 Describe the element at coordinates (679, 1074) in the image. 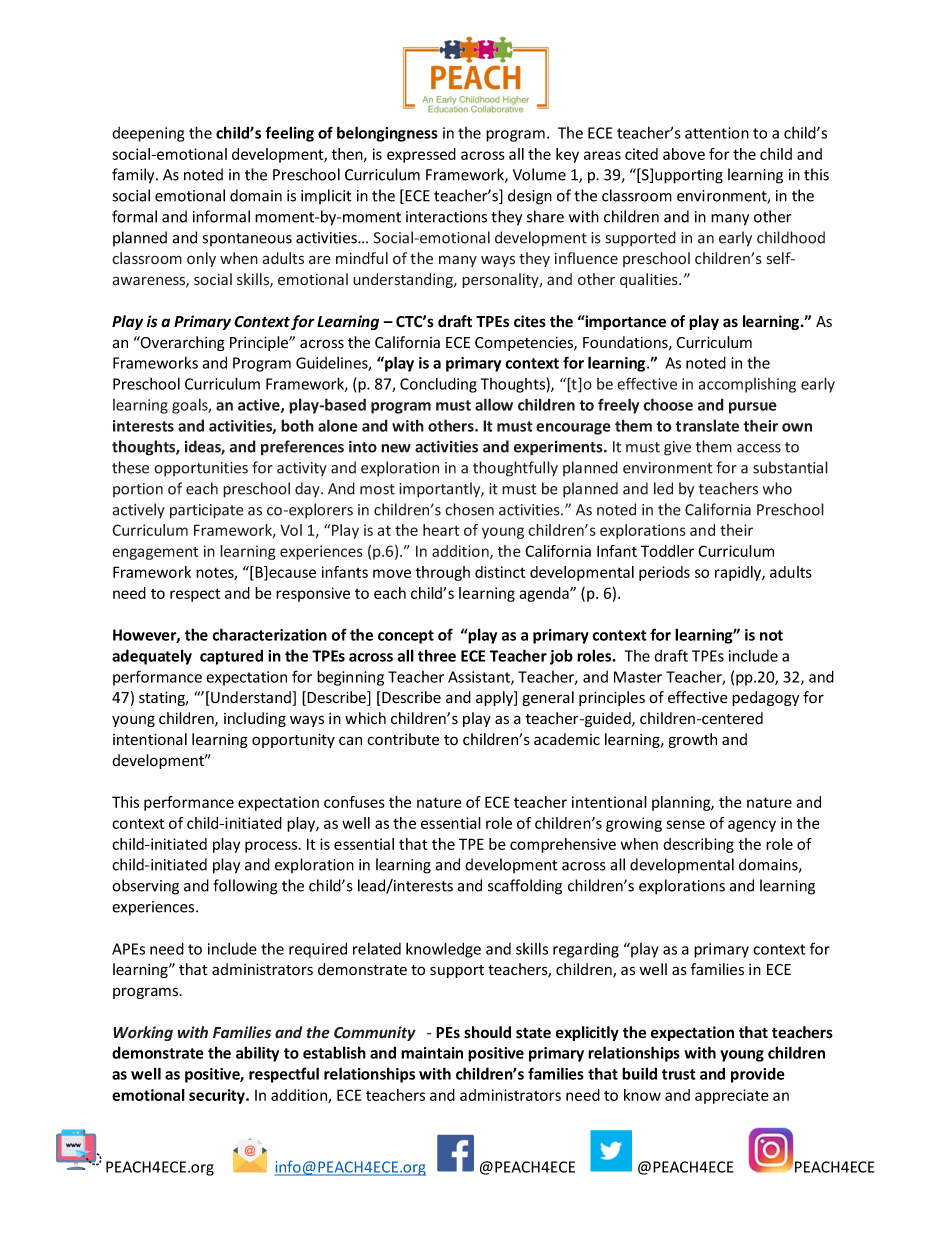

I see `trust` at that location.
